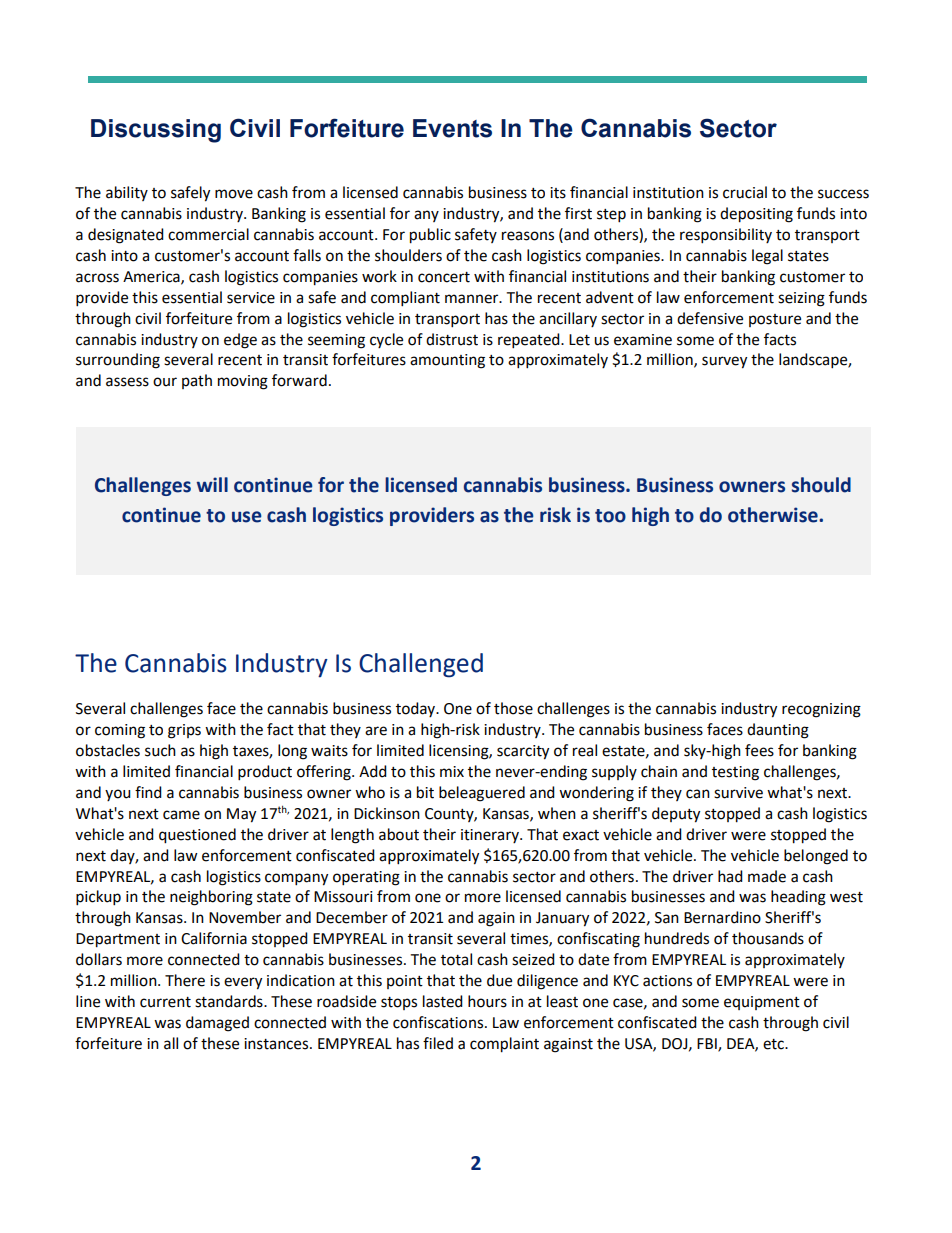 The image size is (952, 1233). Describe the element at coordinates (165, 1002) in the page. I see `current` at that location.
